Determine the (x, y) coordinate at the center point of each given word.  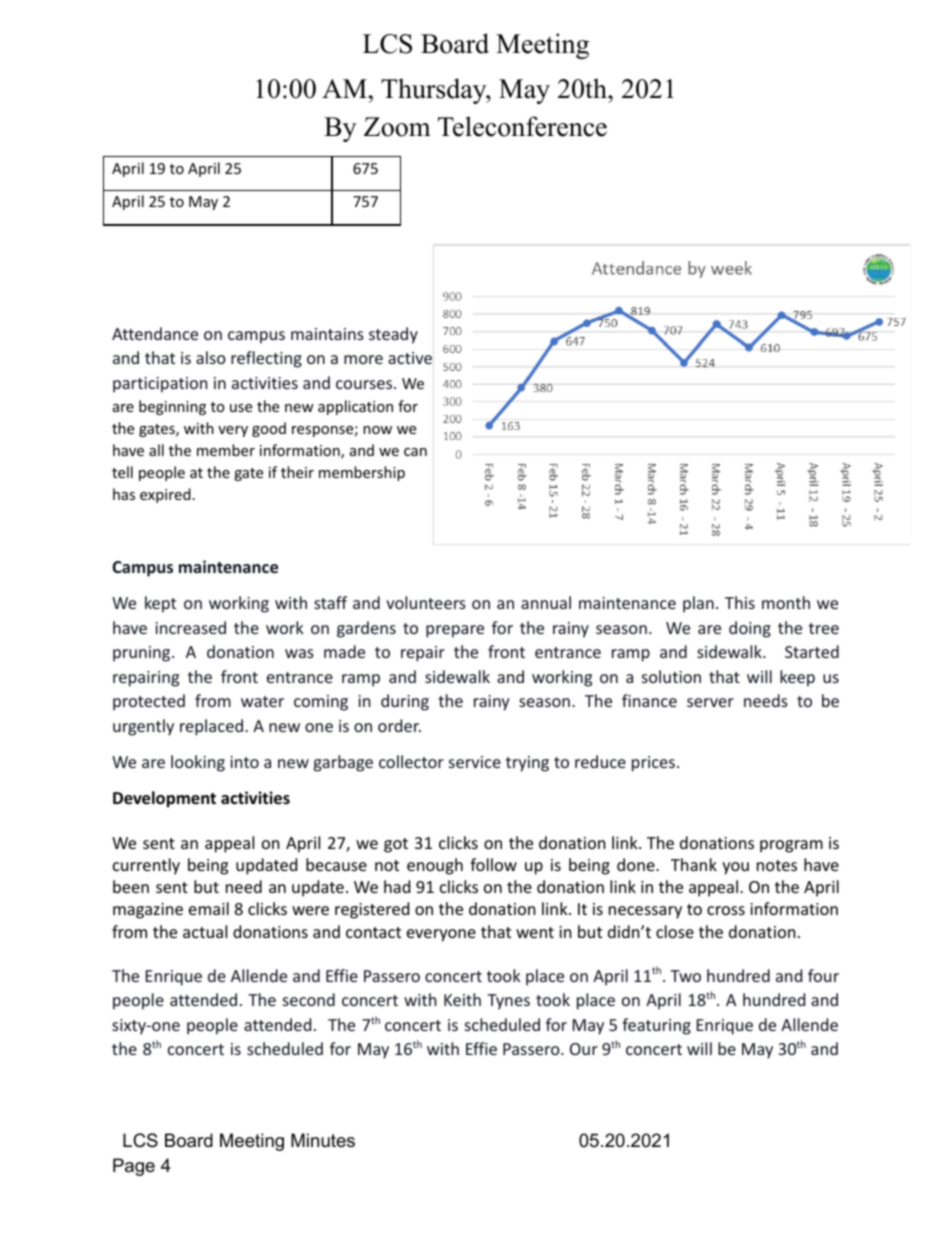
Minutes (323, 1140)
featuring (656, 1026)
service (475, 762)
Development (164, 799)
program (791, 846)
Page (134, 1167)
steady (393, 335)
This (740, 602)
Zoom (397, 127)
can (415, 452)
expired (165, 495)
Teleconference (522, 126)
